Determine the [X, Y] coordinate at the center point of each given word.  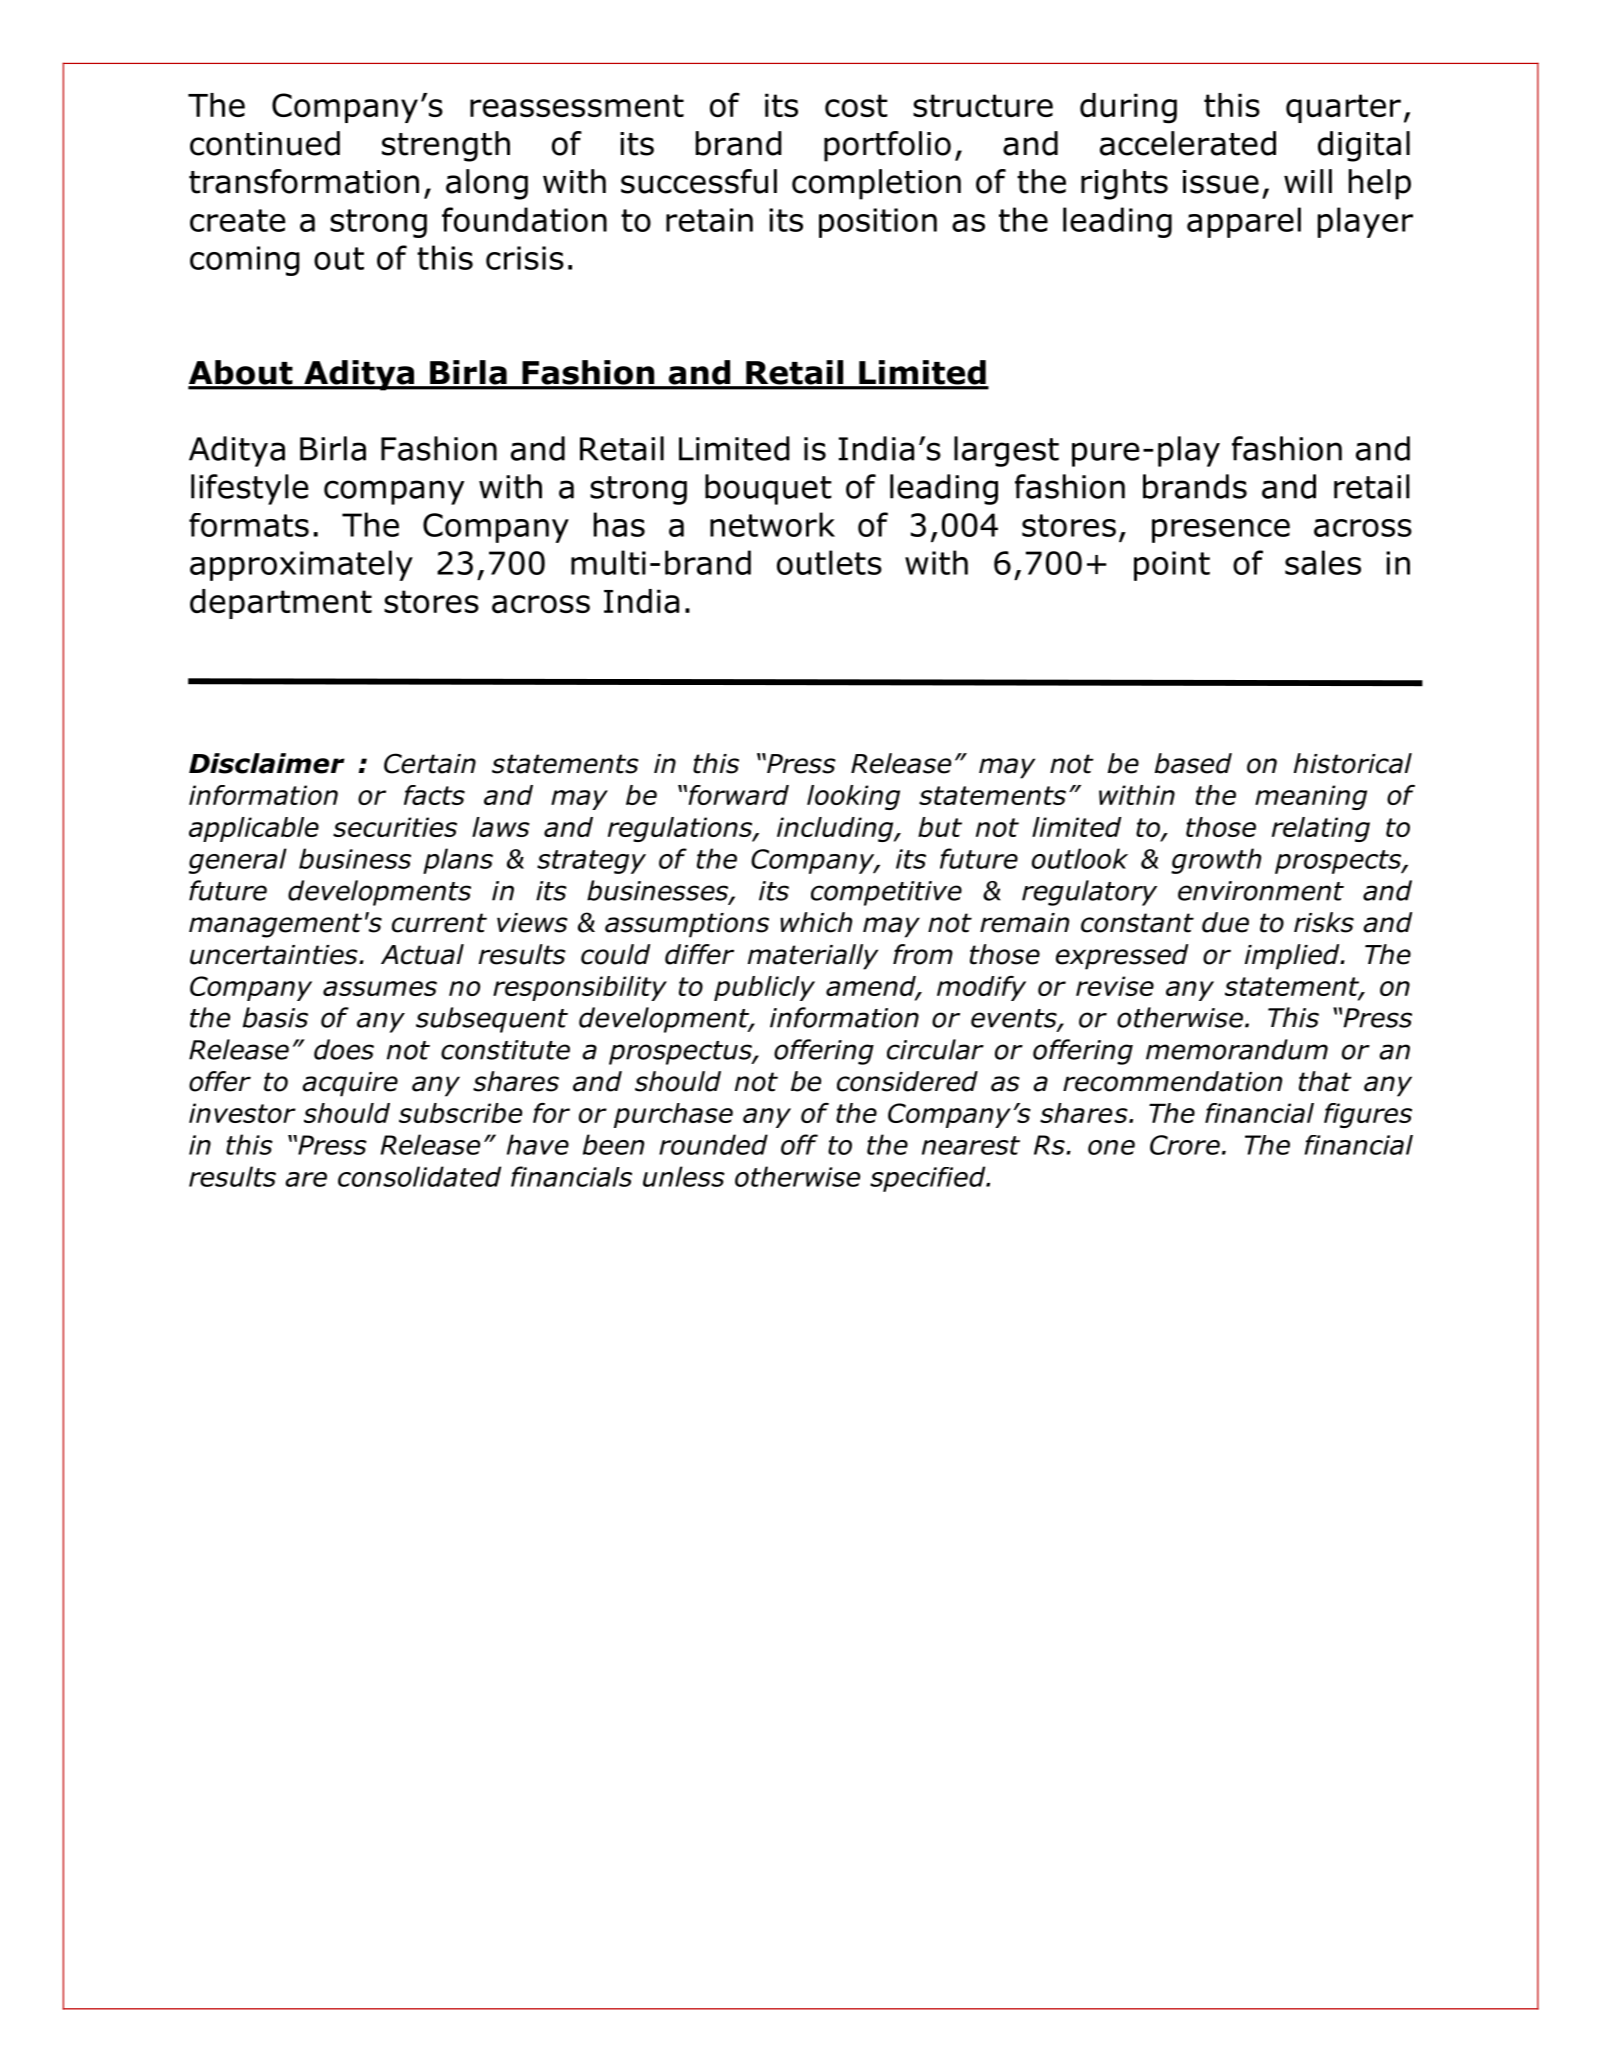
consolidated [419, 1176]
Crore [1185, 1145]
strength [446, 146]
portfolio [887, 146]
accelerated [1188, 143]
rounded [713, 1144]
